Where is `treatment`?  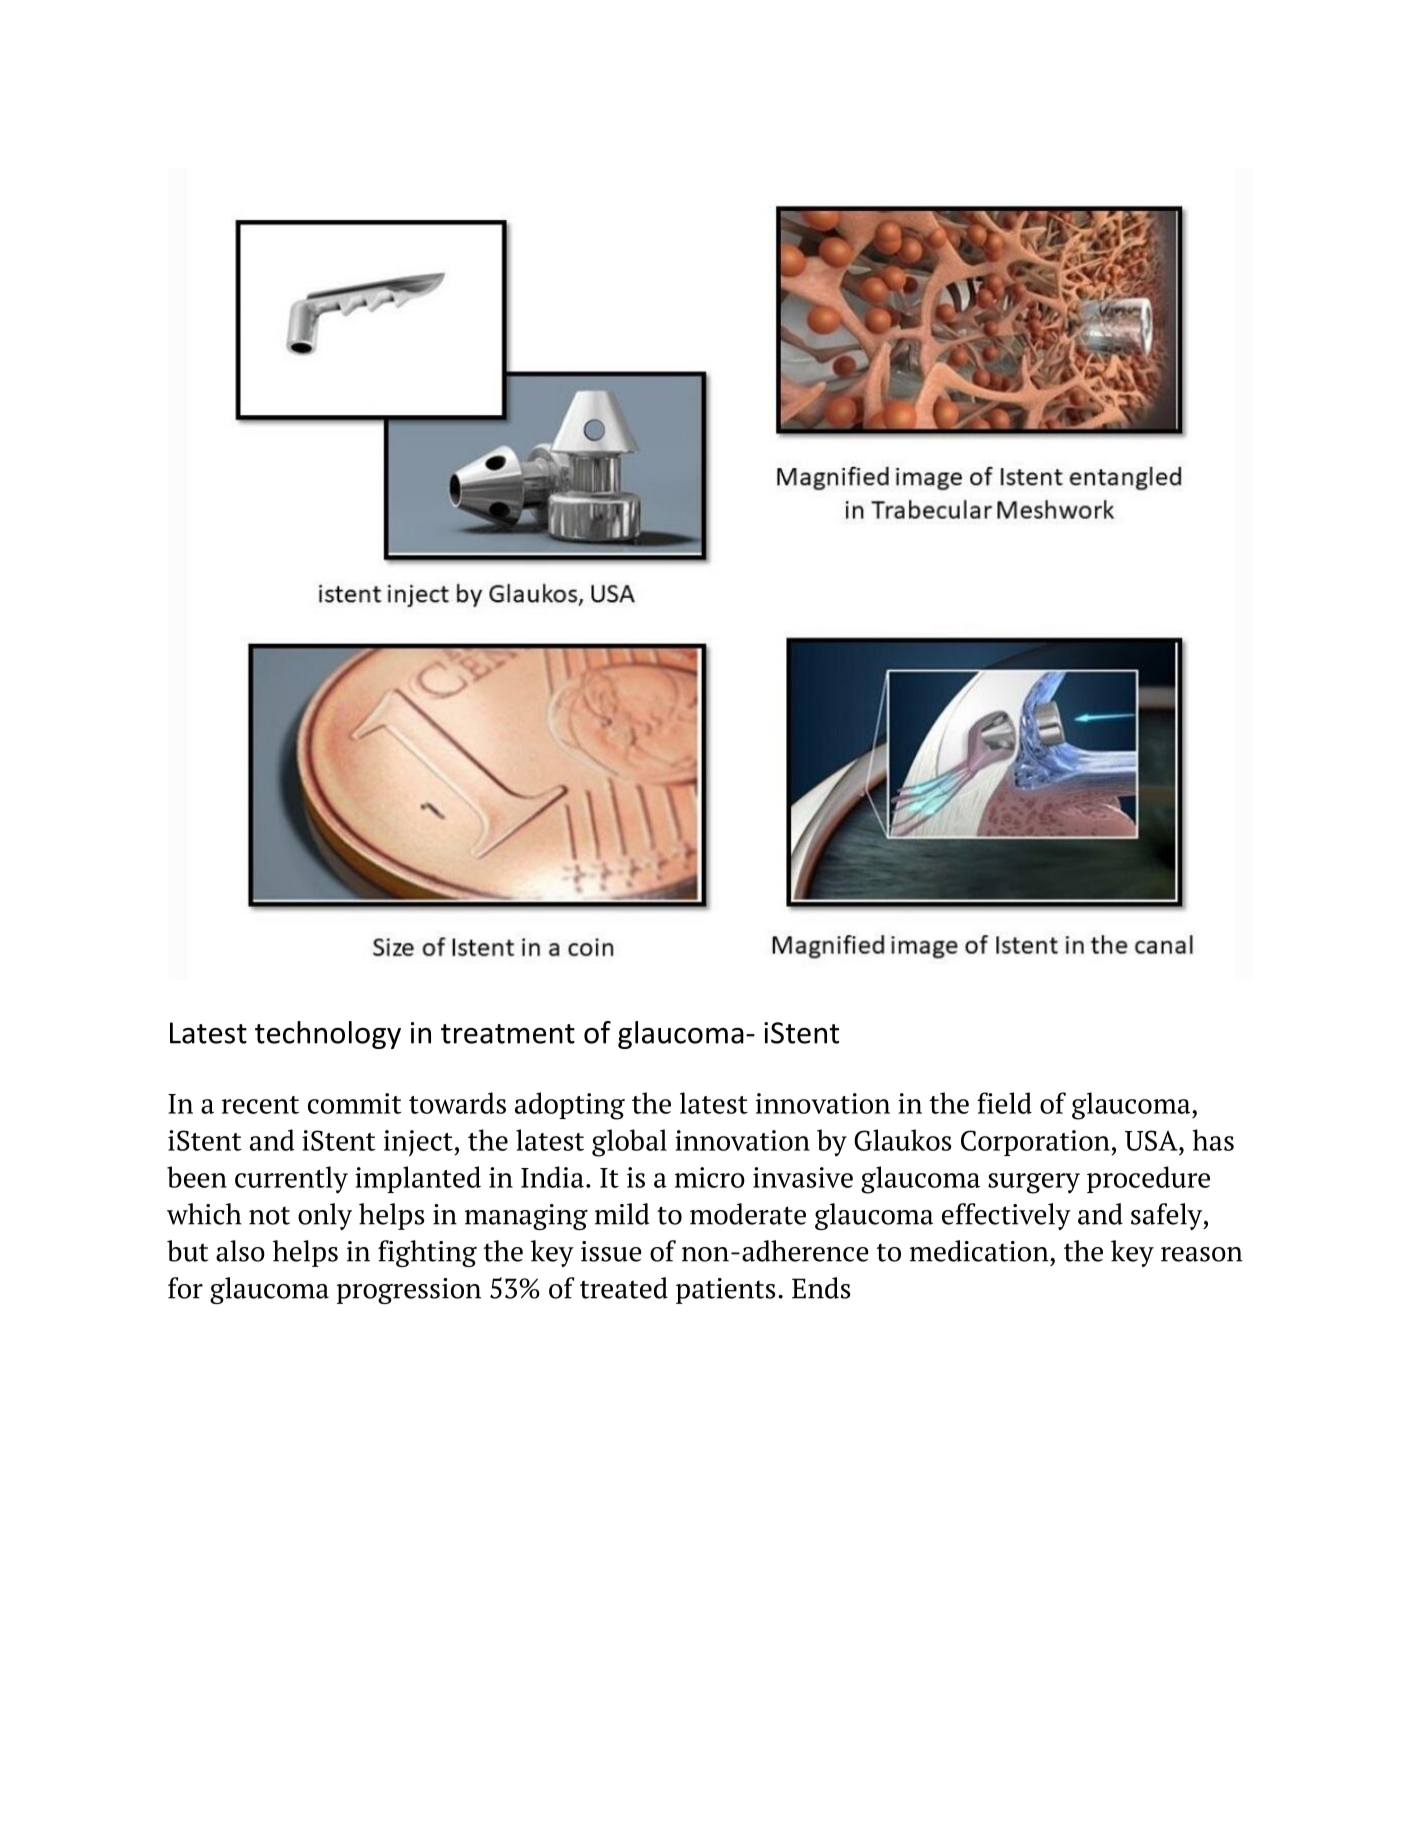
treatment is located at coordinates (508, 1034).
